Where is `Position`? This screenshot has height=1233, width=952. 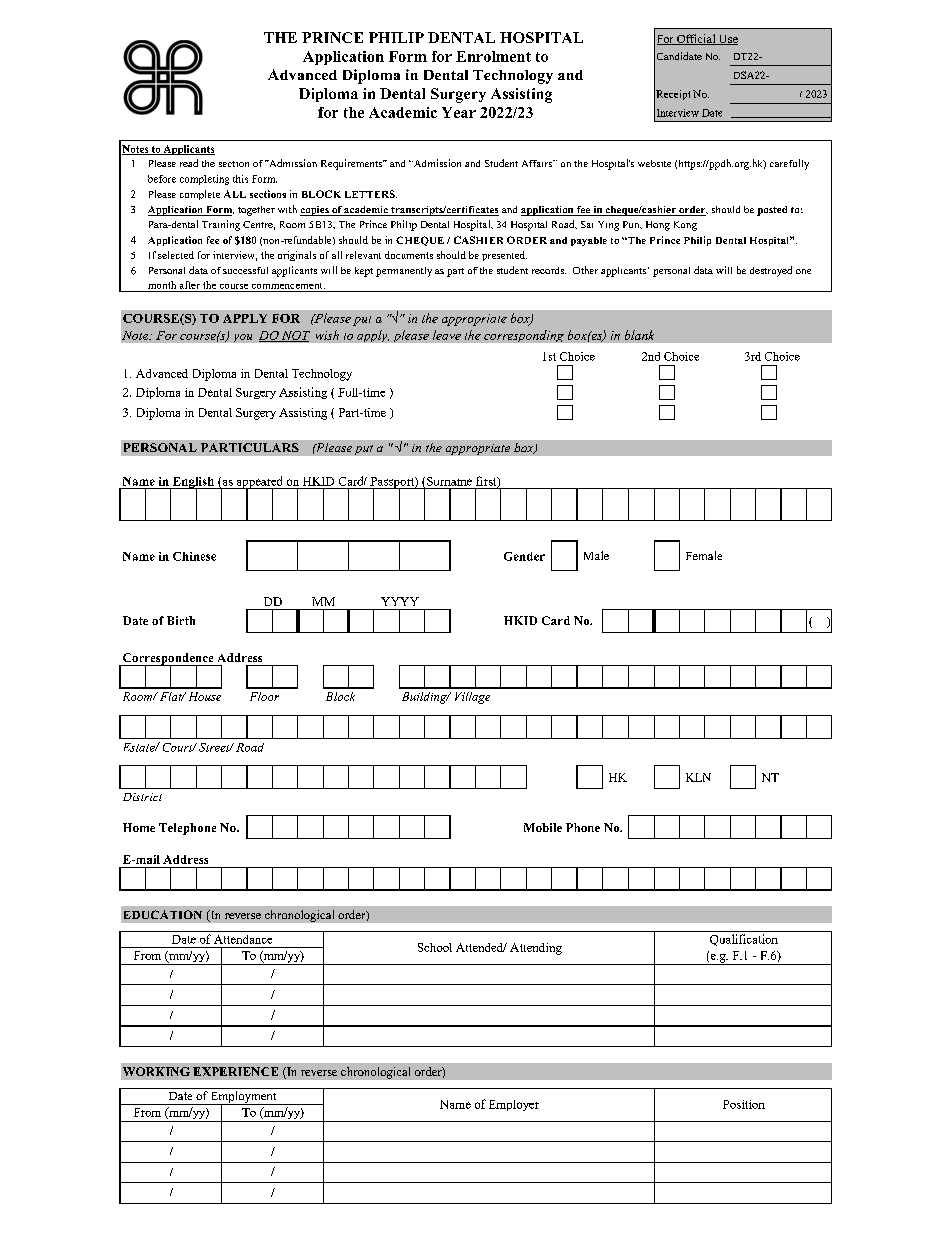 Position is located at coordinates (744, 1104).
